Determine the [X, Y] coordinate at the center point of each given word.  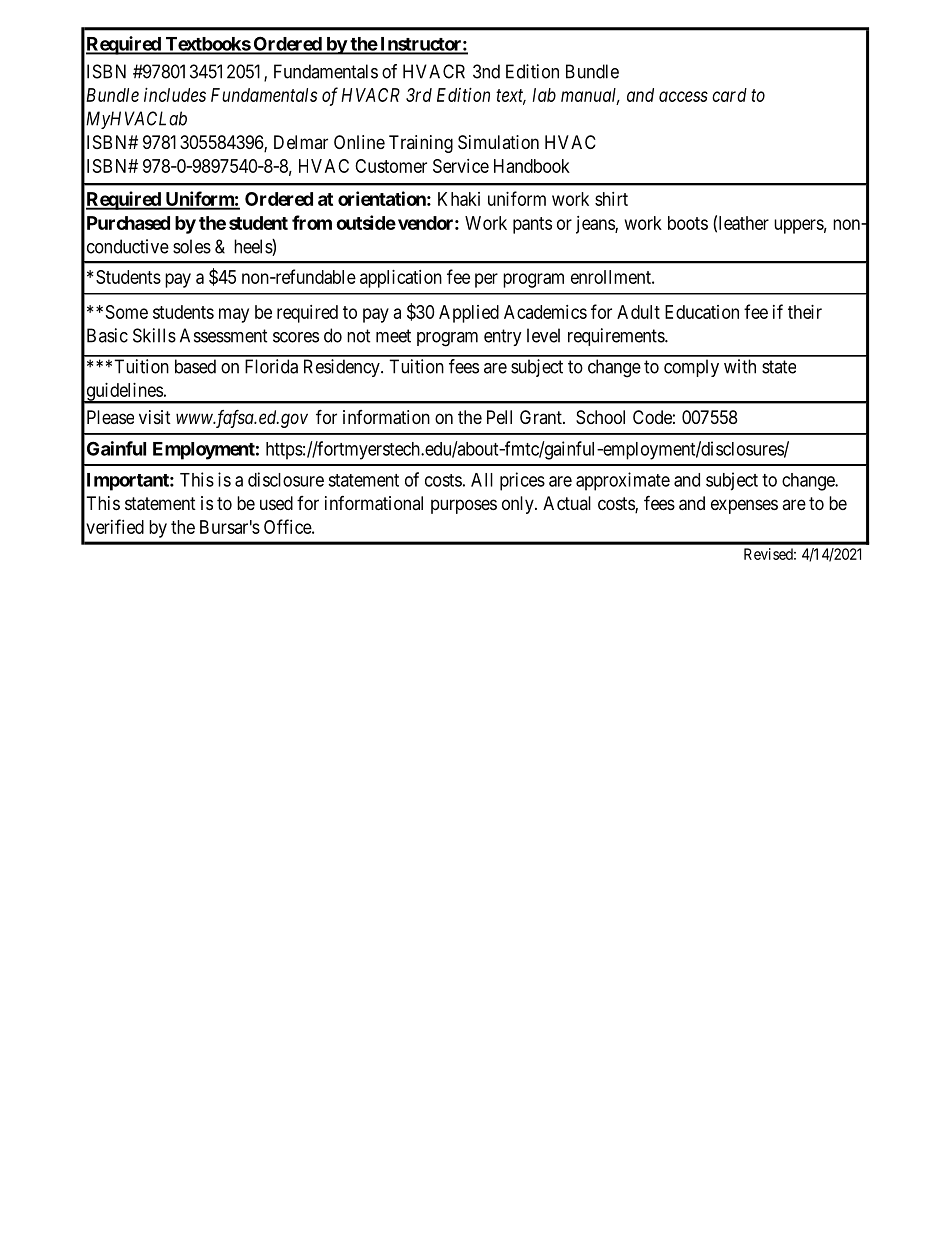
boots [688, 223]
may [234, 315]
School [600, 417]
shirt [611, 199]
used [276, 503]
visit [155, 417]
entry [503, 337]
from [312, 222]
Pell [499, 417]
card [729, 95]
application [401, 279]
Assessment [224, 335]
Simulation [498, 142]
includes [175, 95]
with [740, 366]
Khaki [459, 199]
